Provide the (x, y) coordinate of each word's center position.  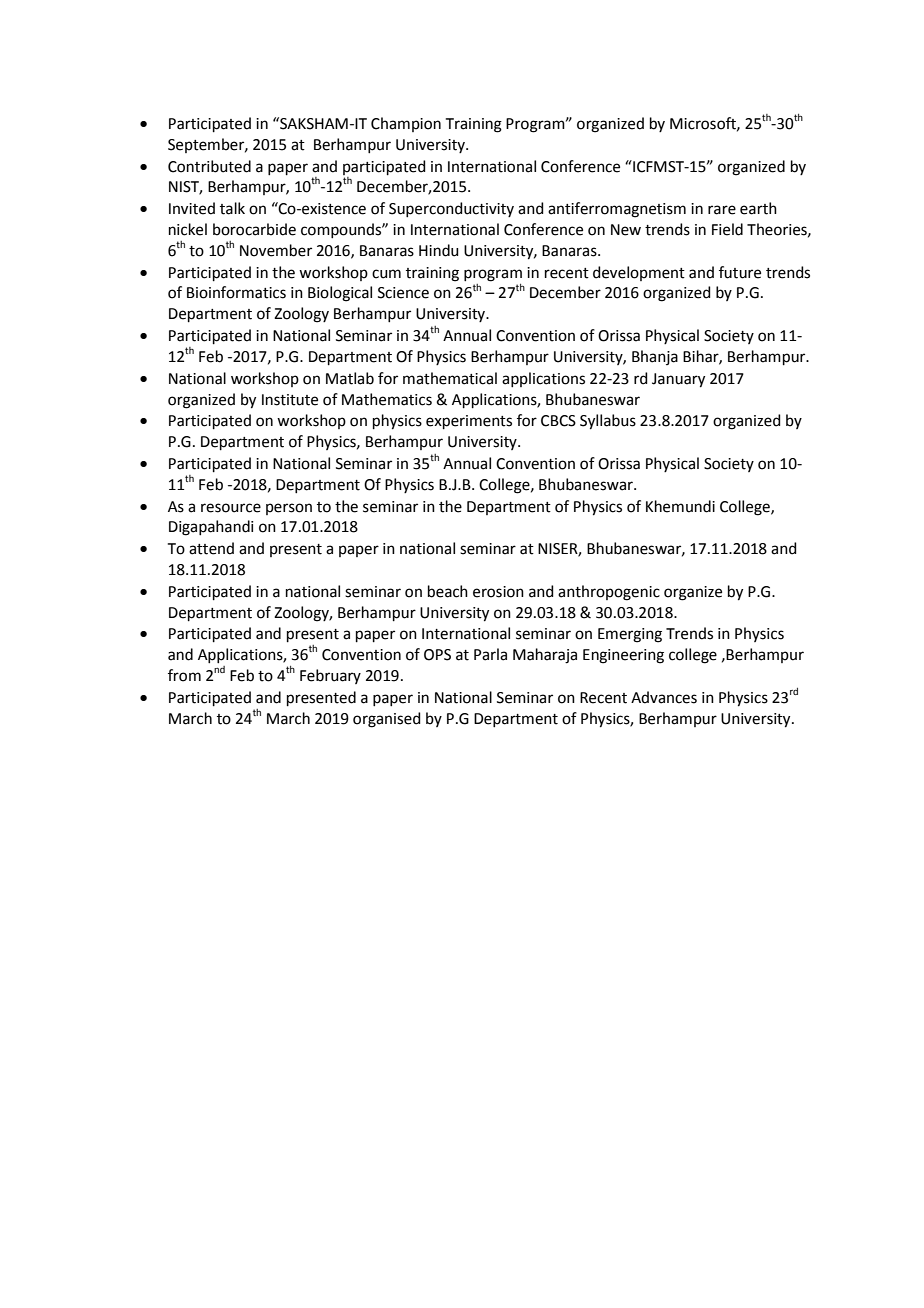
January (678, 380)
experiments (469, 422)
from (184, 675)
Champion (406, 124)
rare (722, 210)
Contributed (209, 166)
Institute (290, 400)
